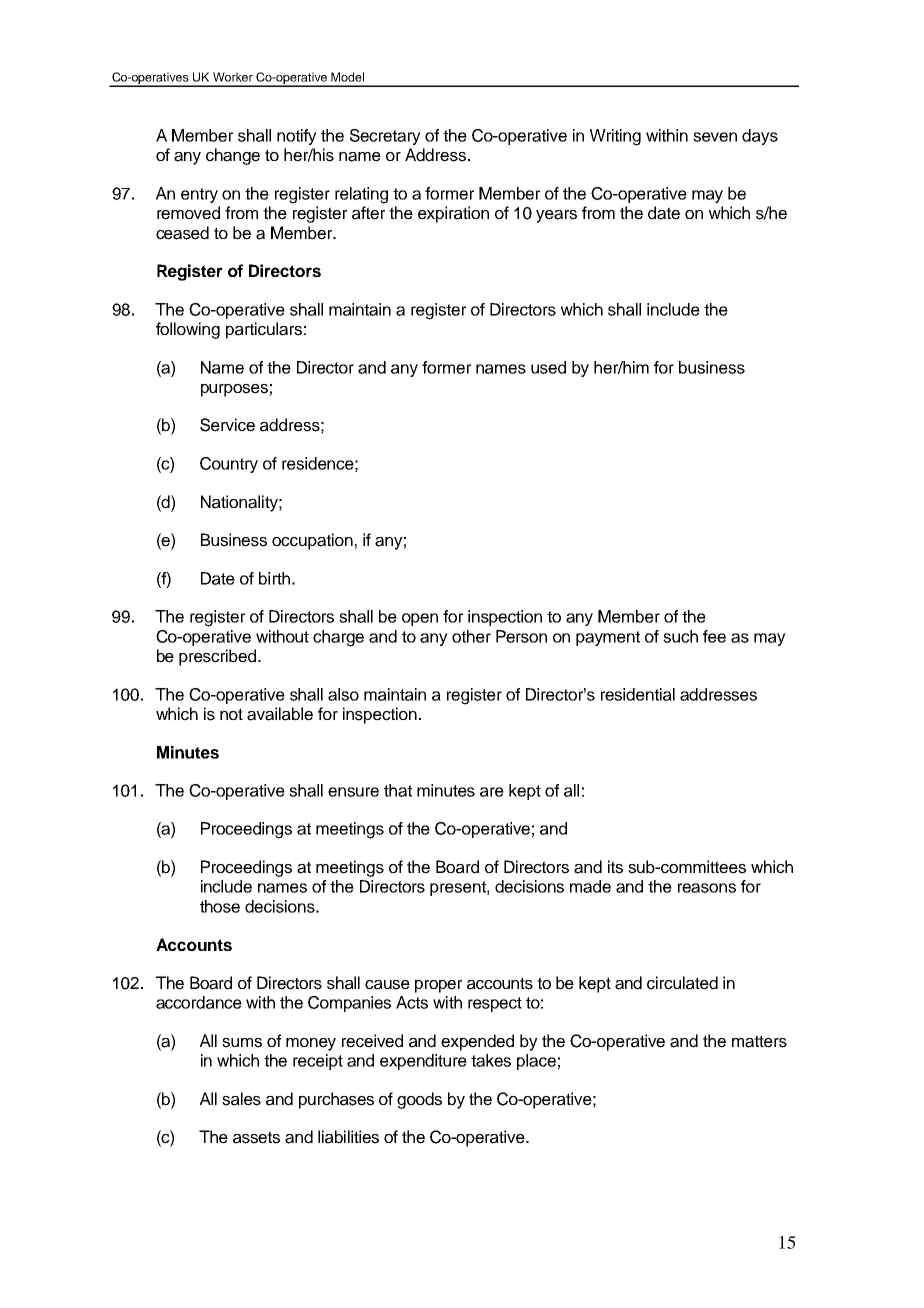  What do you see at coordinates (385, 137) in the image?
I see `Secretary` at bounding box center [385, 137].
